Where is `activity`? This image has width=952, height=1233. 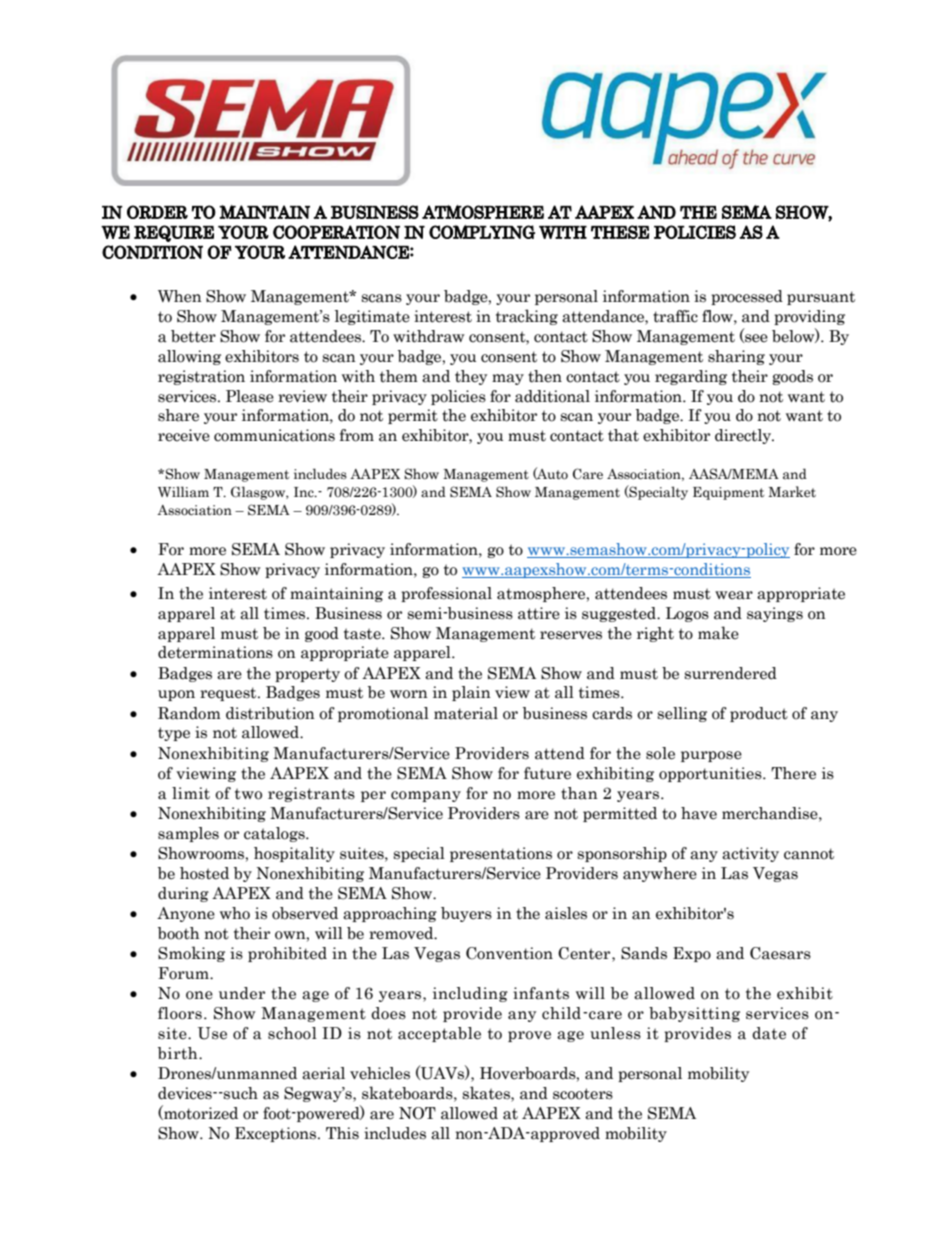 activity is located at coordinates (750, 854).
